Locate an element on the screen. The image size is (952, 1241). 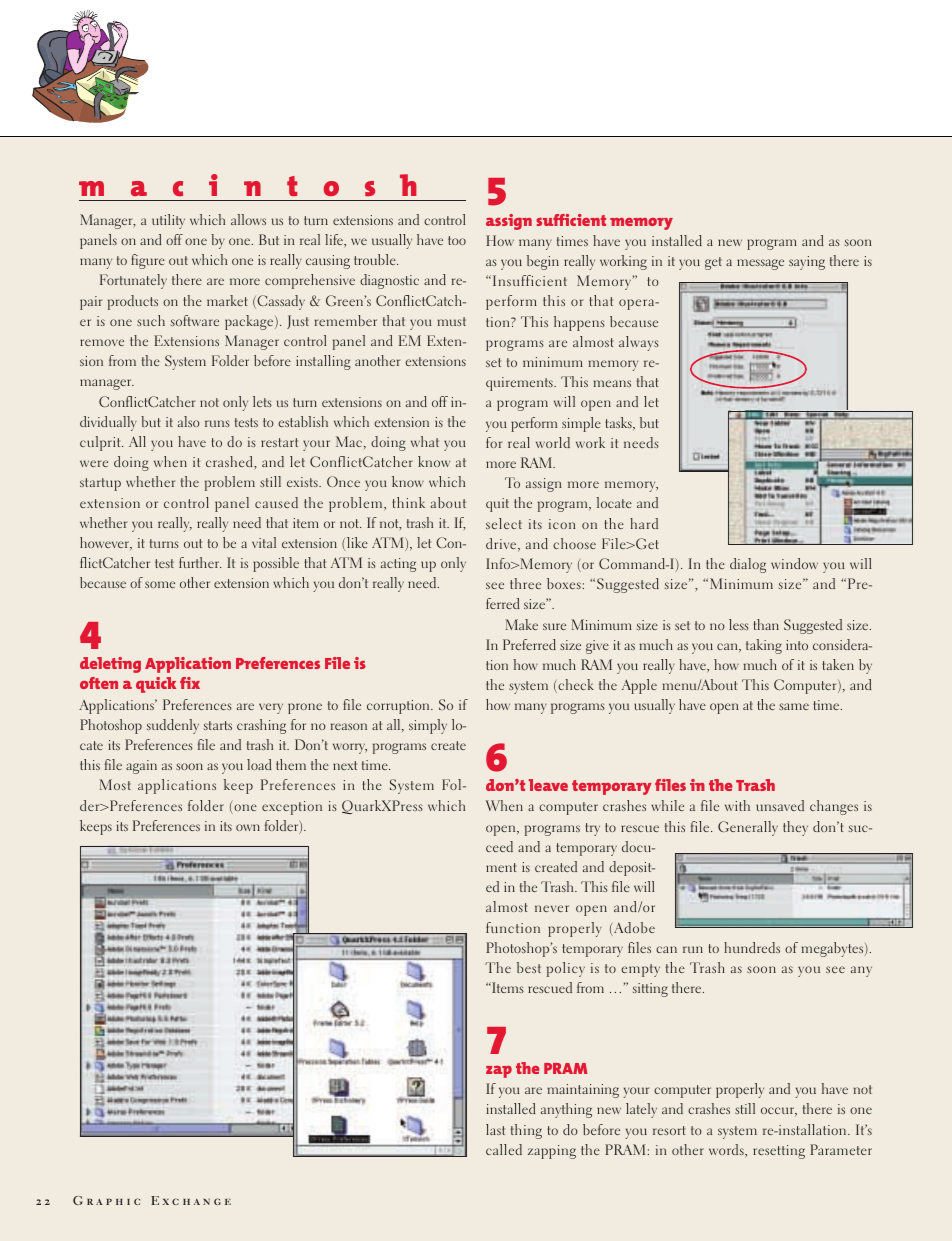
own is located at coordinates (248, 827).
